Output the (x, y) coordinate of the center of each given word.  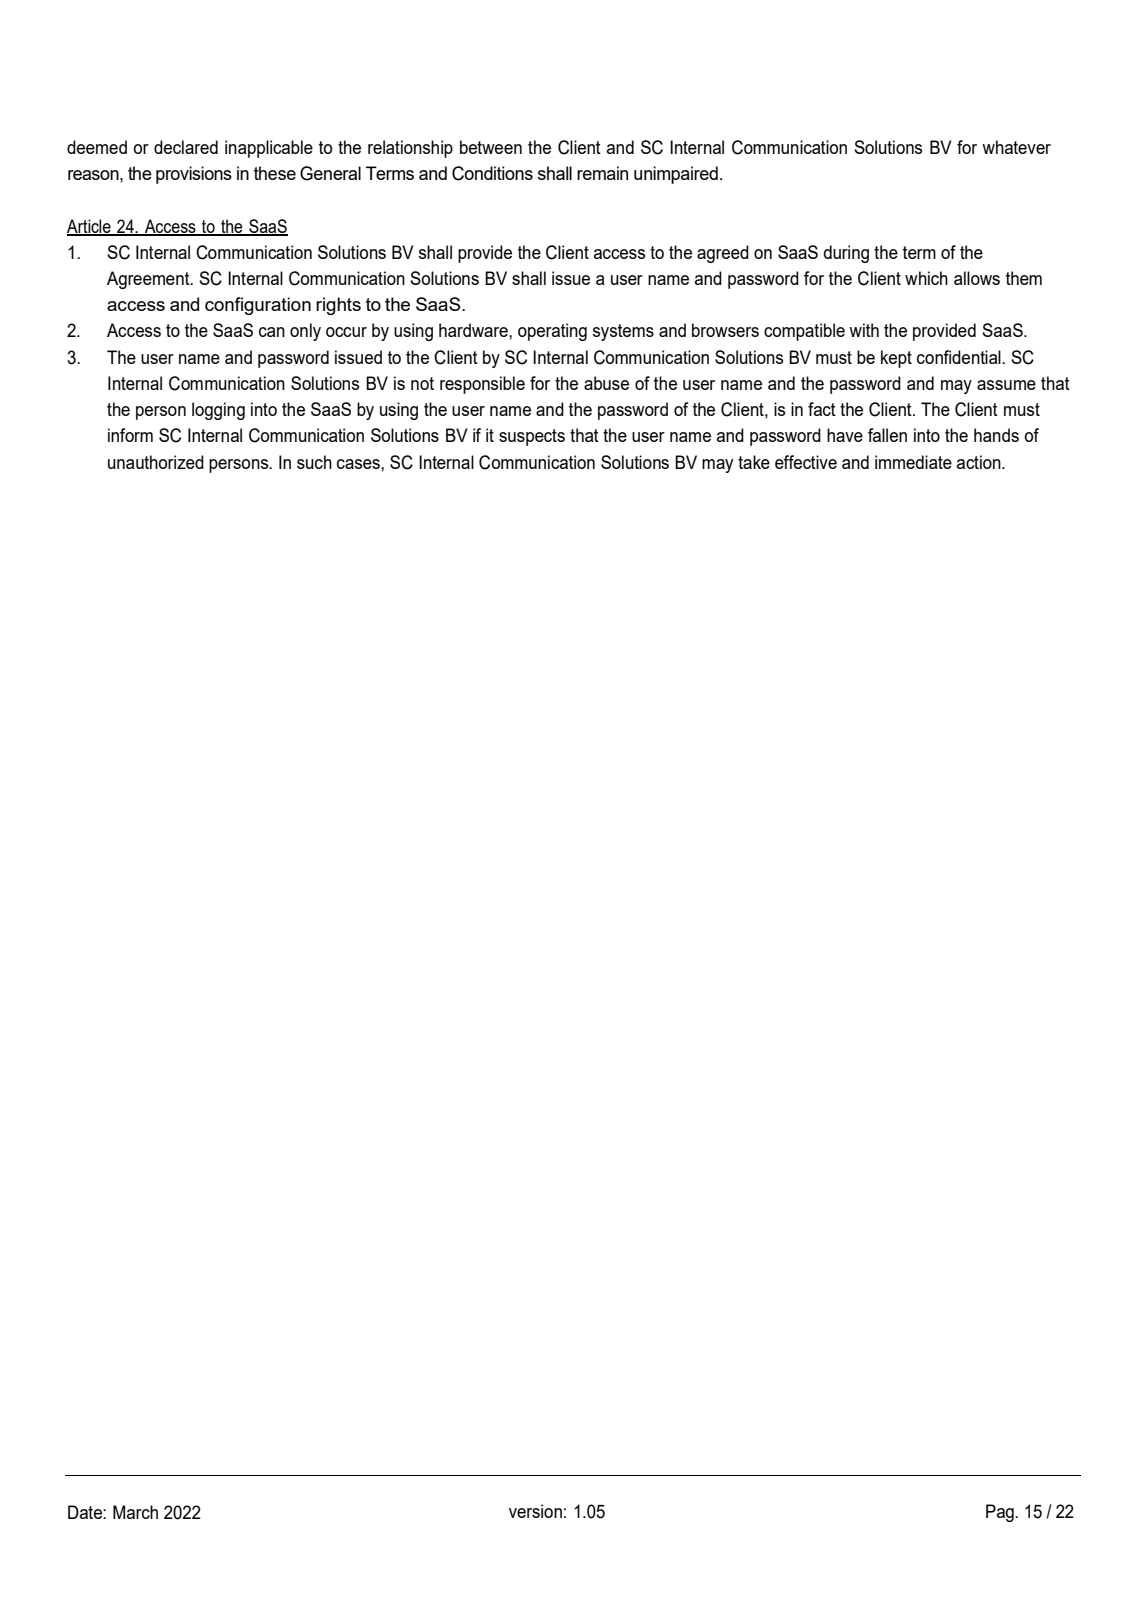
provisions (194, 175)
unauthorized (156, 462)
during (846, 254)
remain (602, 173)
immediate (913, 462)
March (135, 1512)
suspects (532, 437)
